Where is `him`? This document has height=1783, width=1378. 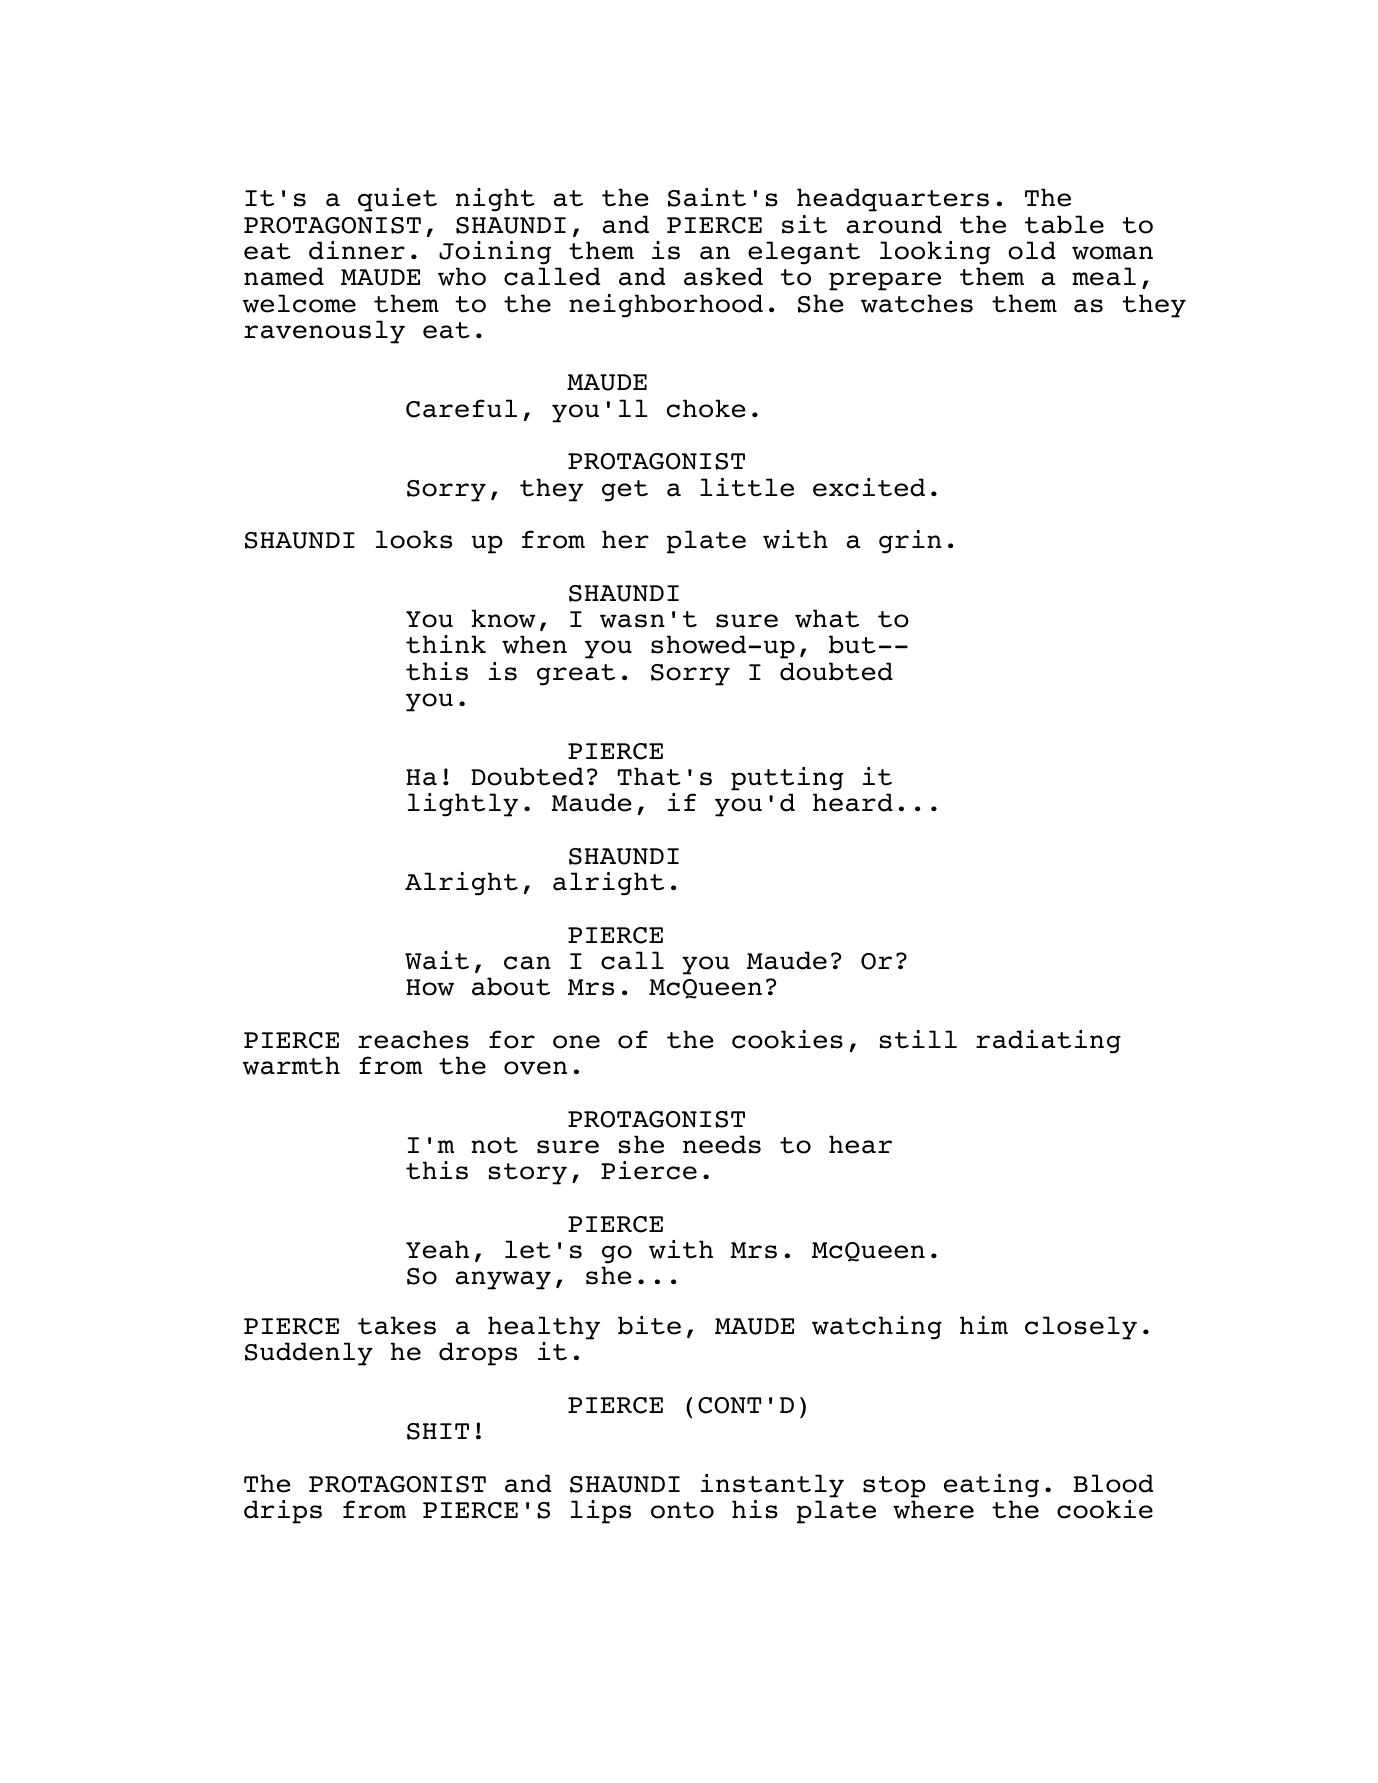
him is located at coordinates (984, 1325).
